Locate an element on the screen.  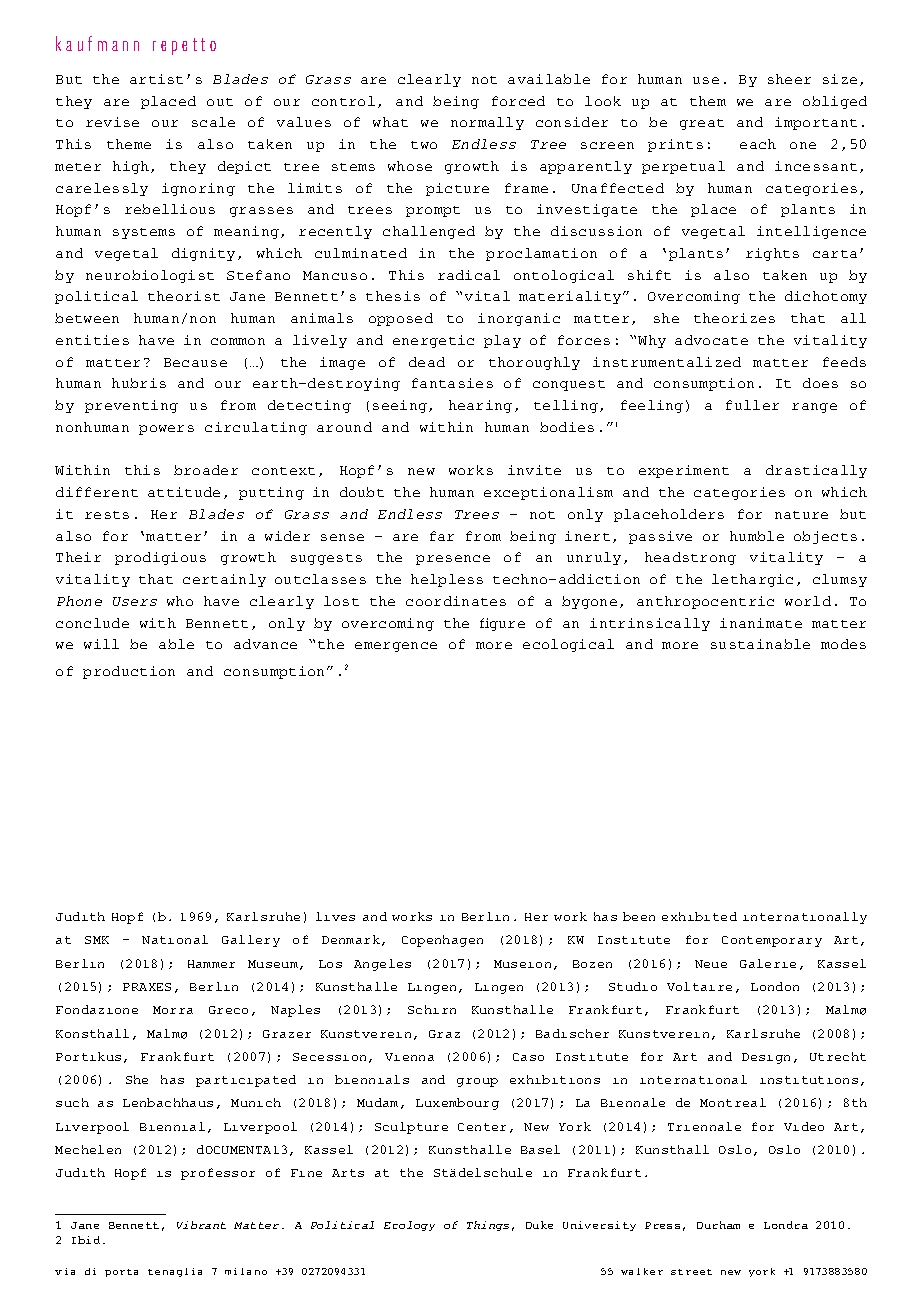
sheer is located at coordinates (789, 79).
